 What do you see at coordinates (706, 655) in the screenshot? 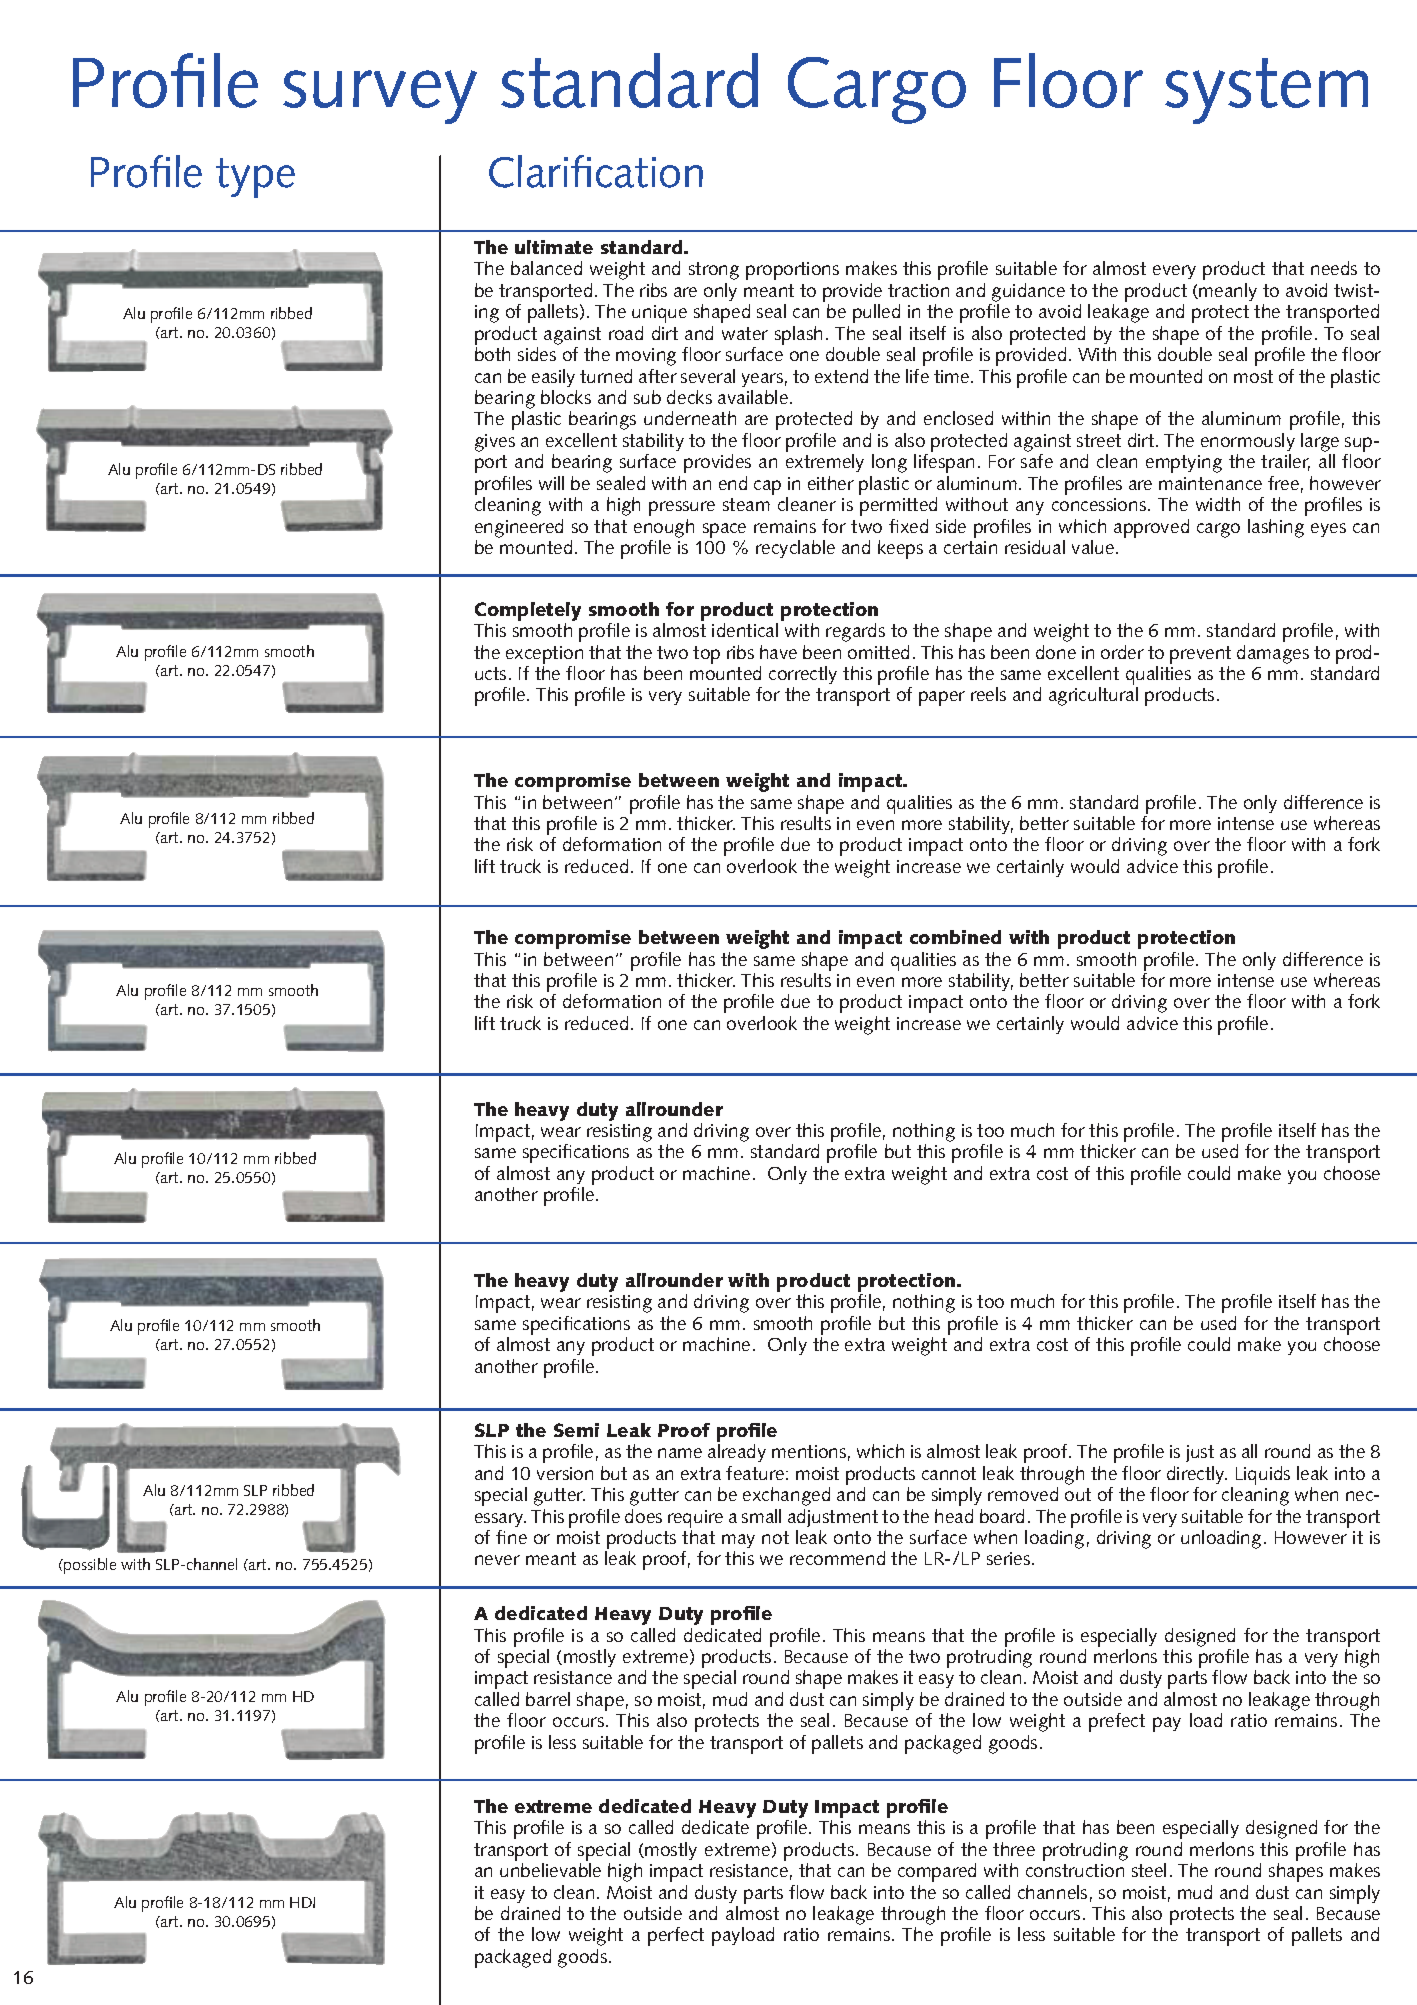
I see `top` at bounding box center [706, 655].
